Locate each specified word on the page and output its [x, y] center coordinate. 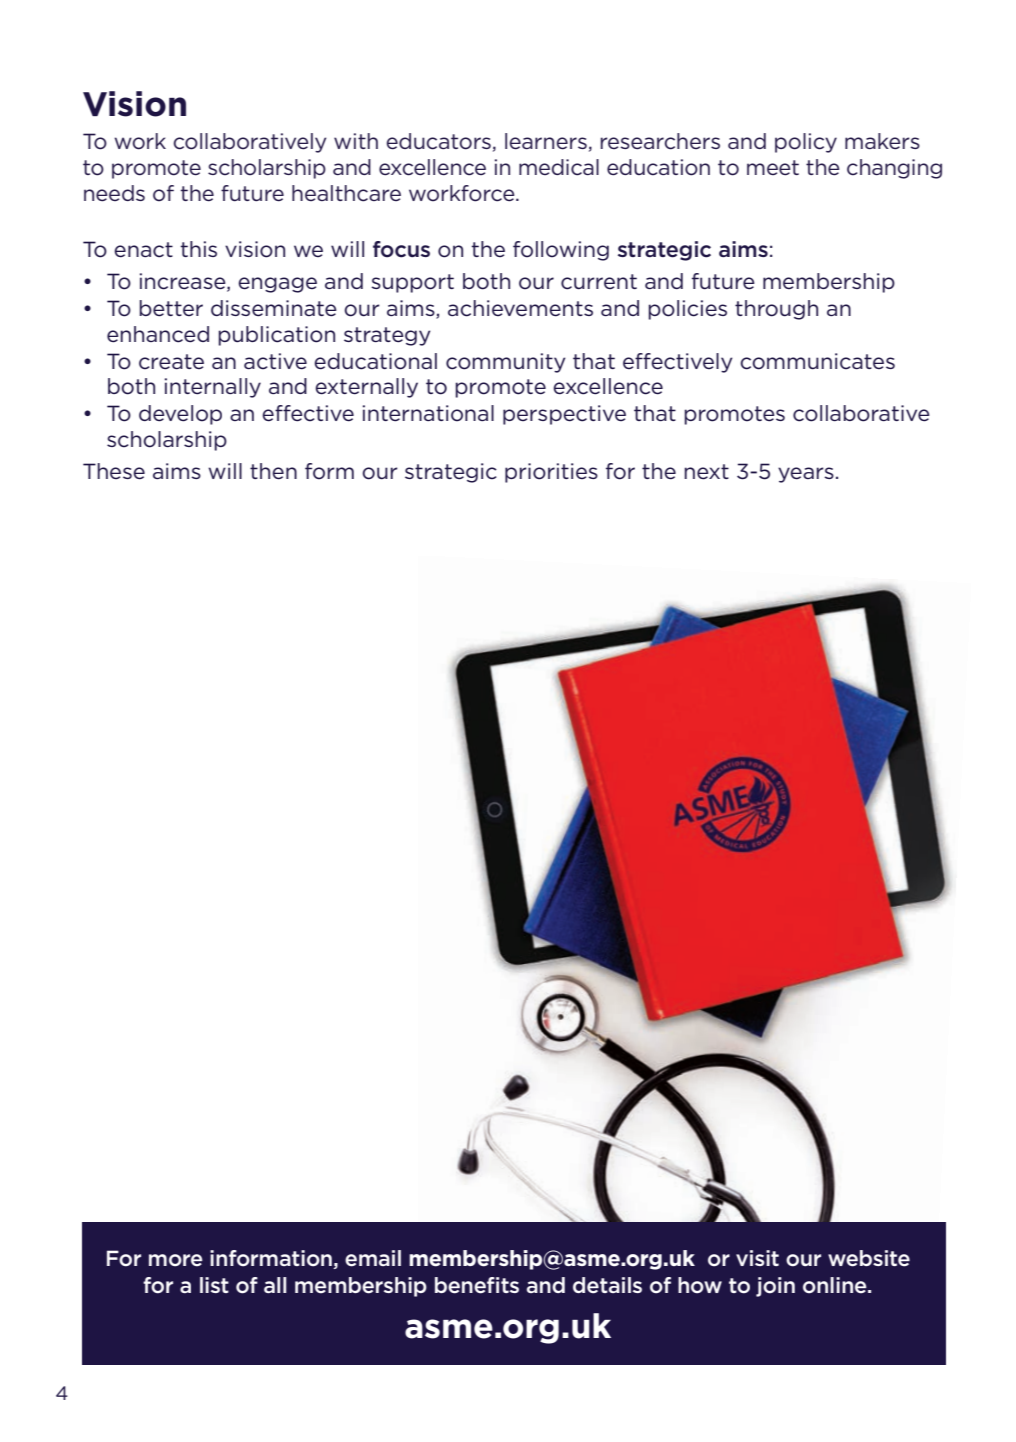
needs [114, 193]
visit [757, 1258]
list [214, 1285]
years [806, 475]
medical [559, 167]
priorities [551, 473]
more [176, 1260]
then [273, 471]
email [373, 1258]
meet [773, 168]
